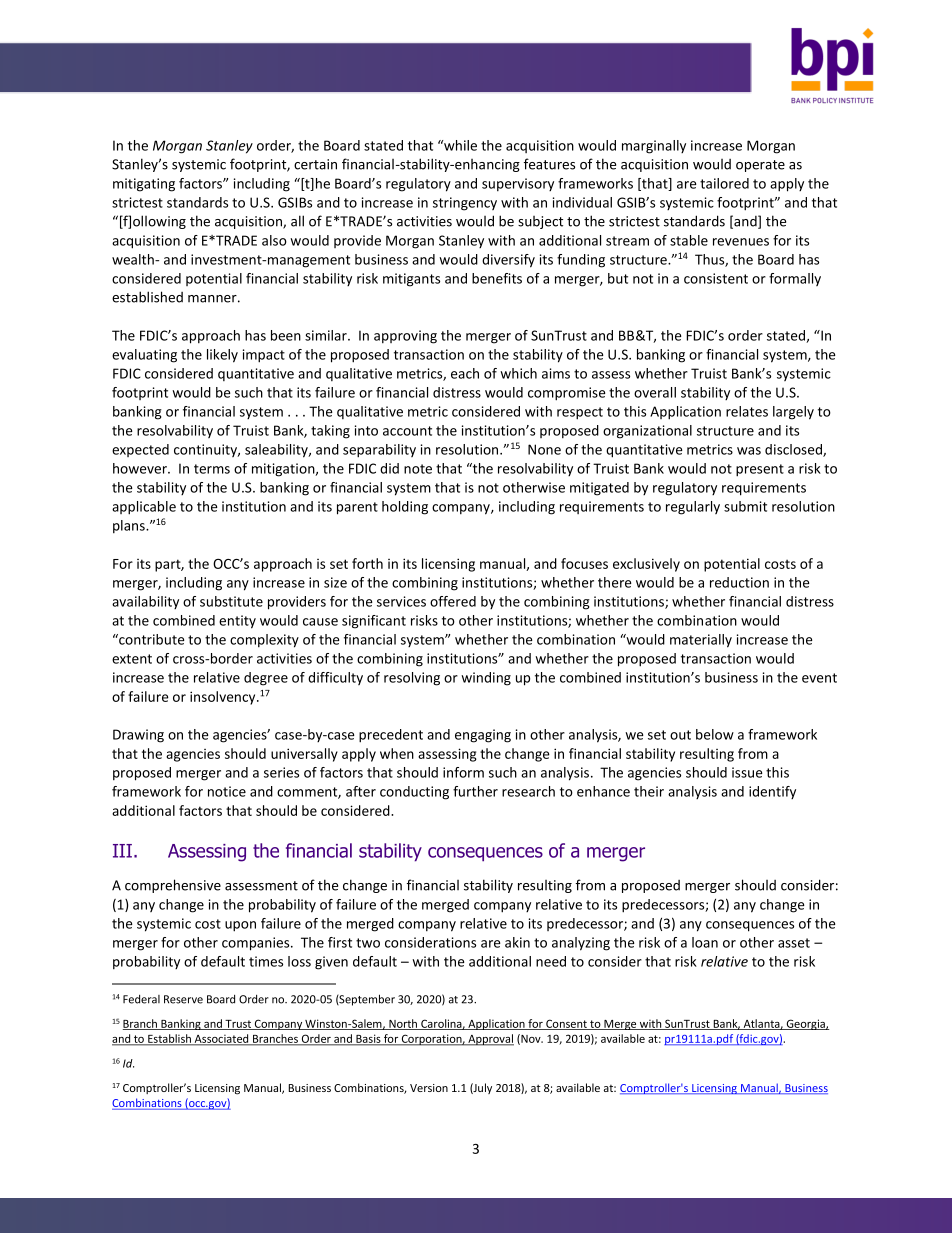  I want to click on offered, so click(453, 601).
